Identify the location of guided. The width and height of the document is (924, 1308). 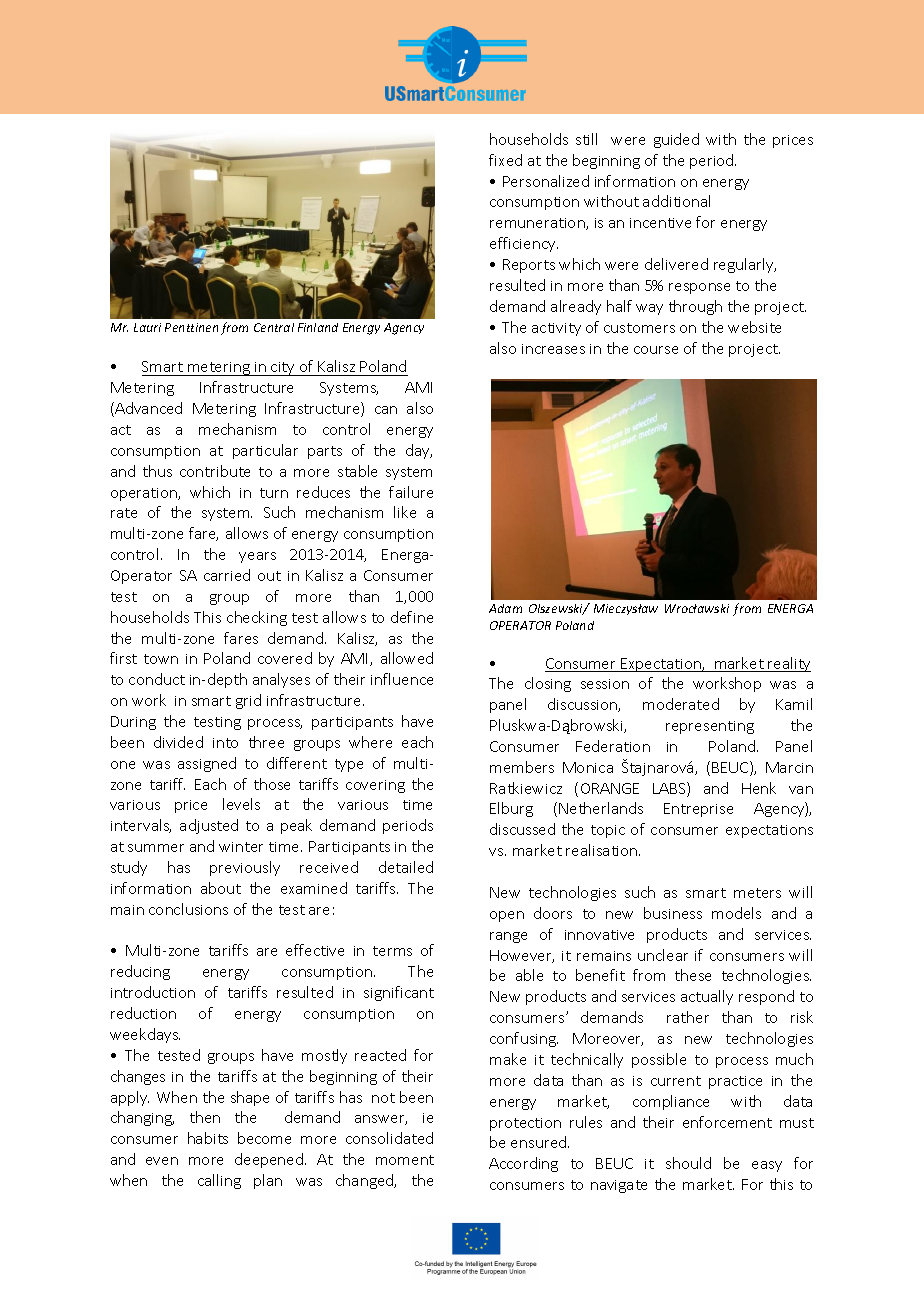
(676, 140).
